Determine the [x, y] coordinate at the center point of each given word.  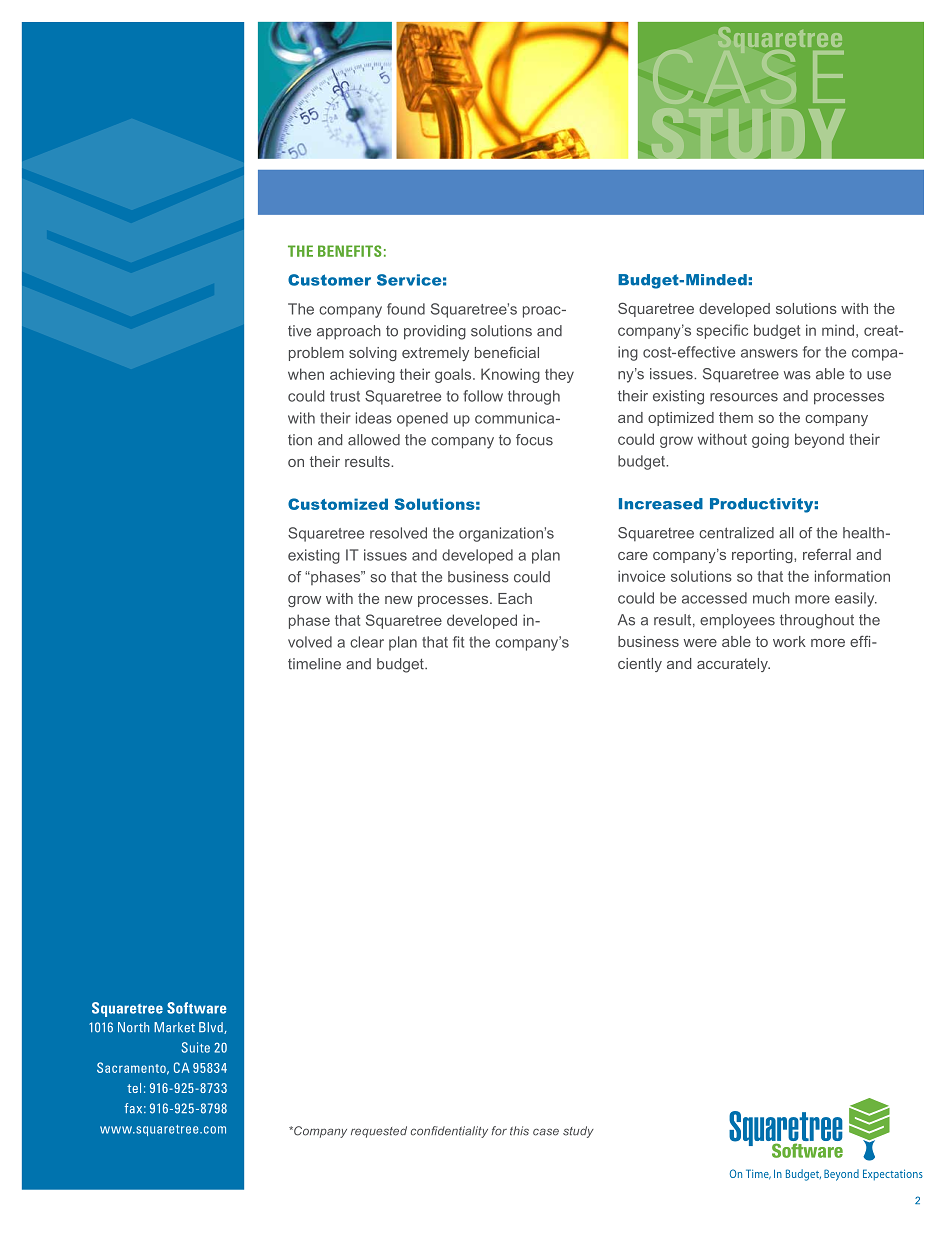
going [770, 440]
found [406, 309]
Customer [329, 280]
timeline [314, 664]
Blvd [212, 1028]
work [789, 641]
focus [534, 440]
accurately [733, 665]
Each [515, 598]
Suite [195, 1047]
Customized [338, 504]
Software [196, 1008]
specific [722, 331]
